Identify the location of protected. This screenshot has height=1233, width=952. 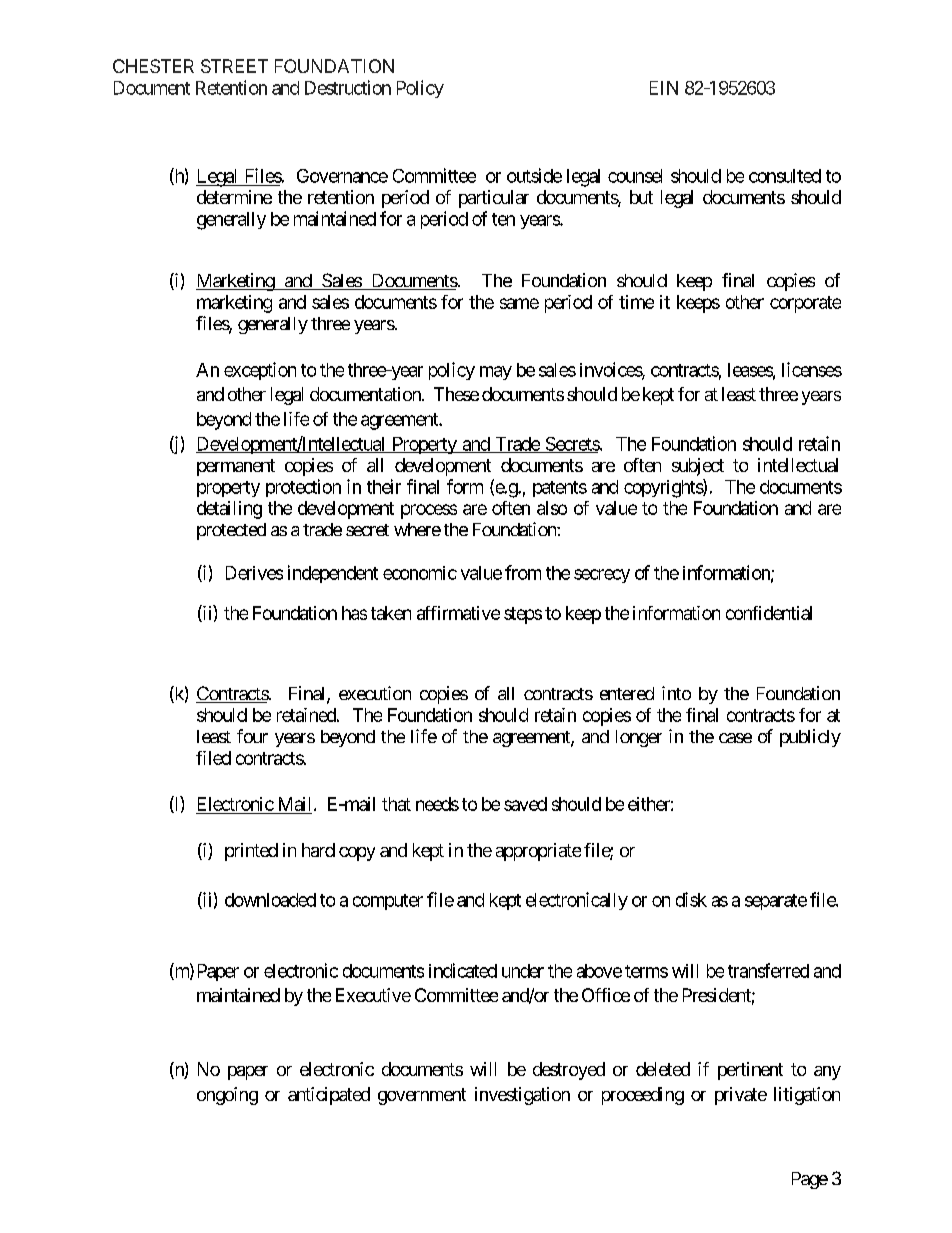
(231, 531).
